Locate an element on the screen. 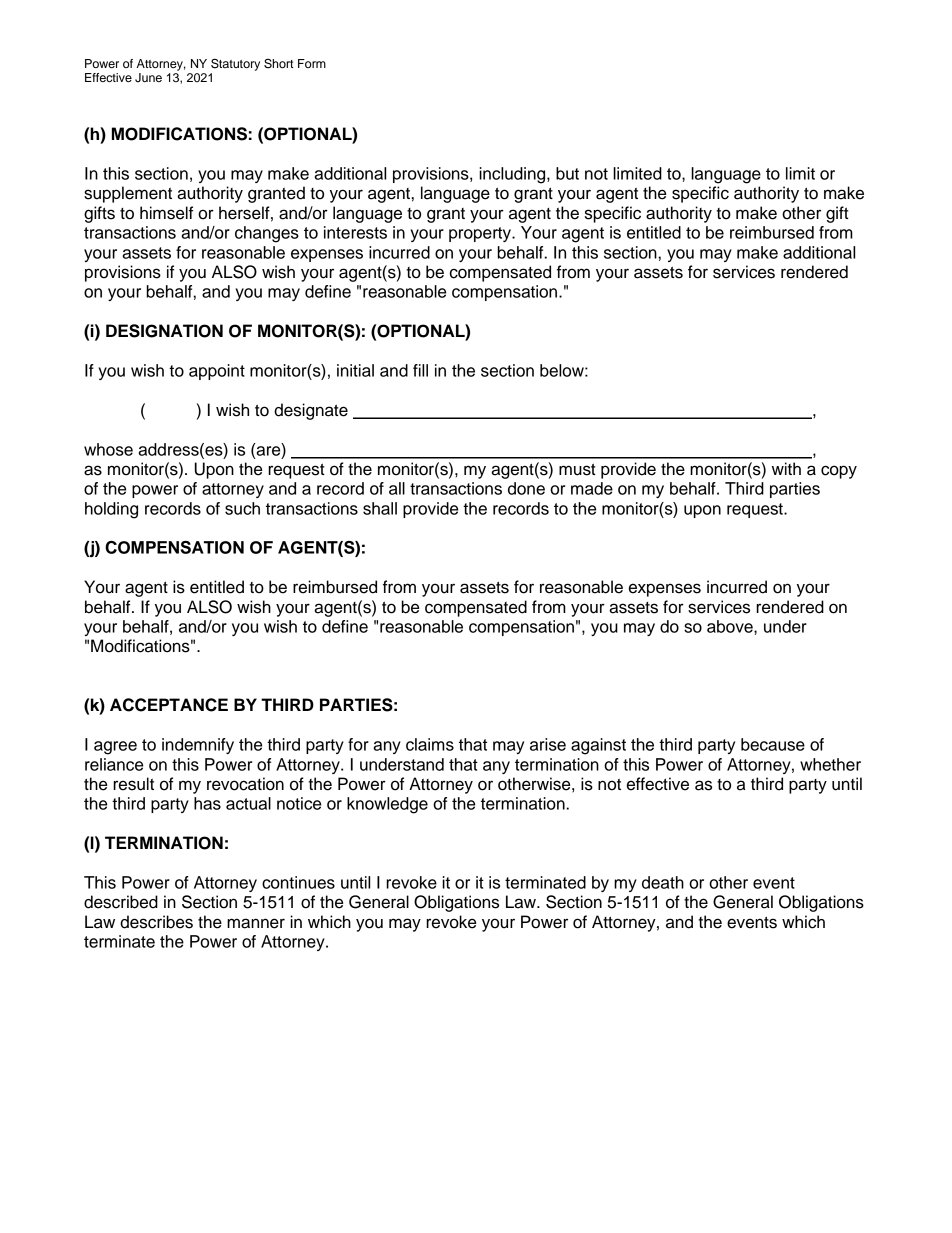  property is located at coordinates (481, 234).
